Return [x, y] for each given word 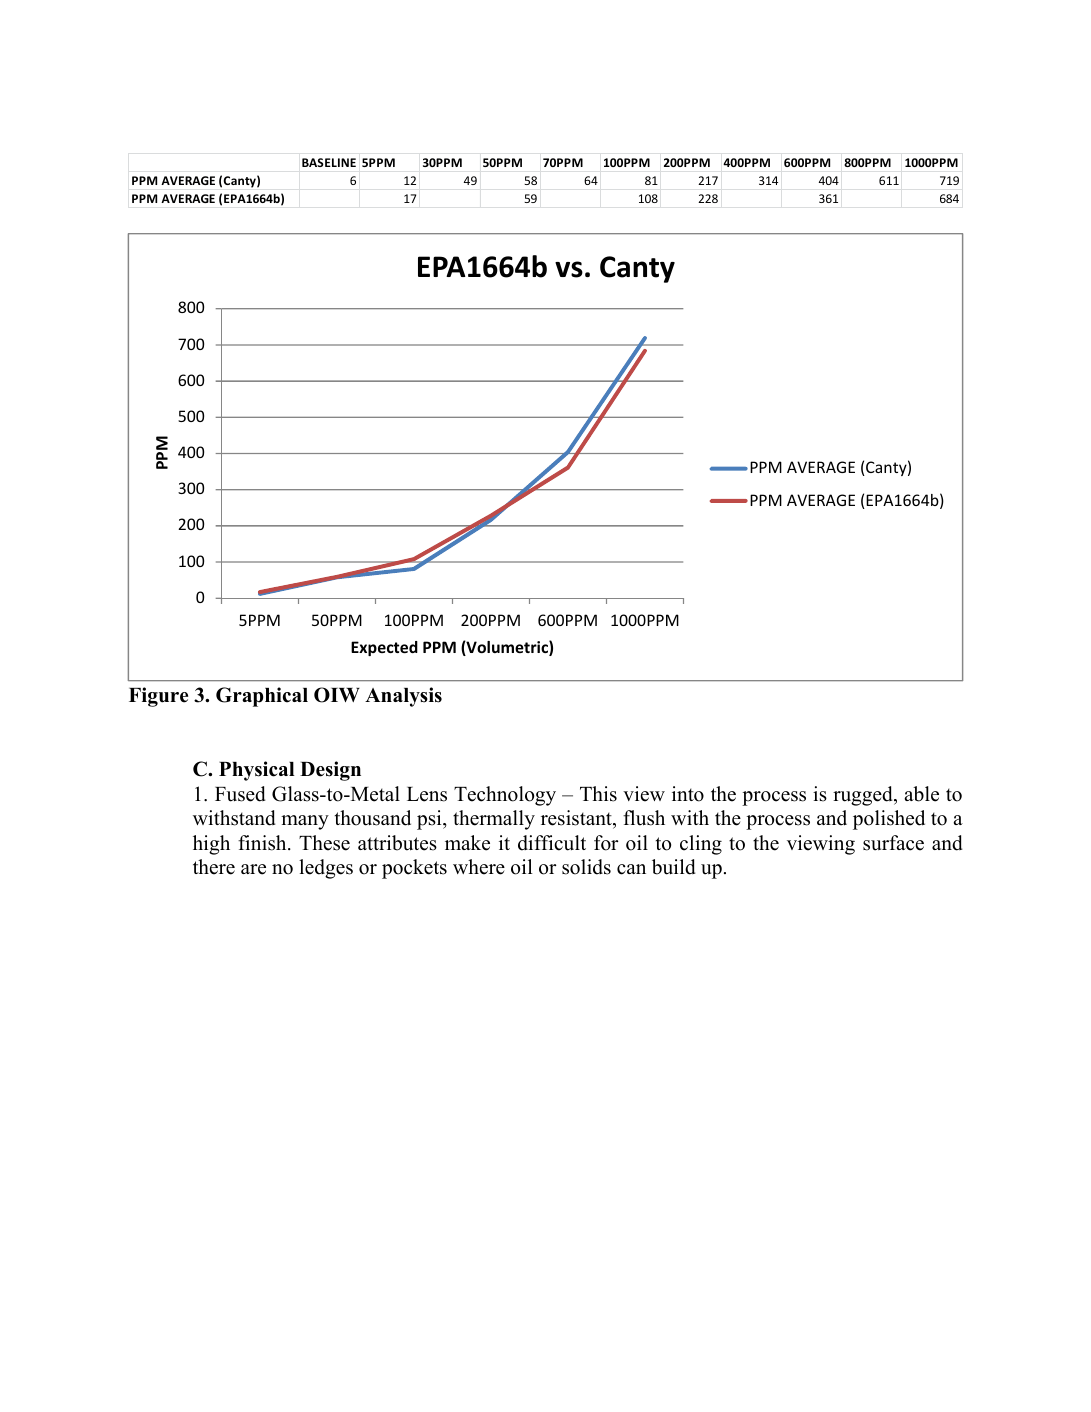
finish [263, 843]
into [688, 794]
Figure [158, 697]
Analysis [403, 697]
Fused [240, 794]
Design [330, 771]
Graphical [262, 697]
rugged [864, 796]
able [921, 794]
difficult [552, 843]
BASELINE [329, 162]
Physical [257, 771]
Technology [505, 796]
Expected [384, 648]
